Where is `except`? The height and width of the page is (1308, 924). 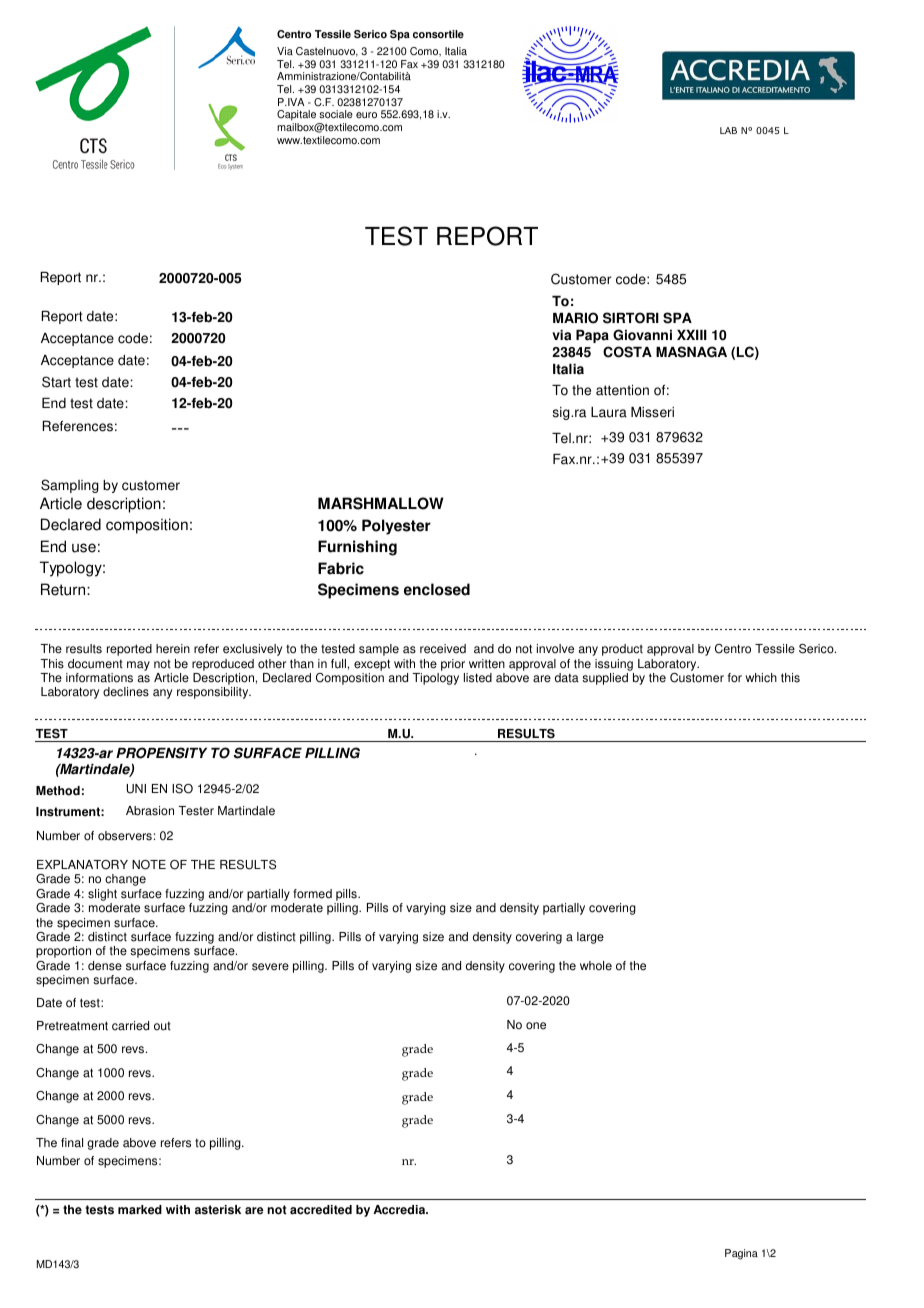 except is located at coordinates (372, 665).
